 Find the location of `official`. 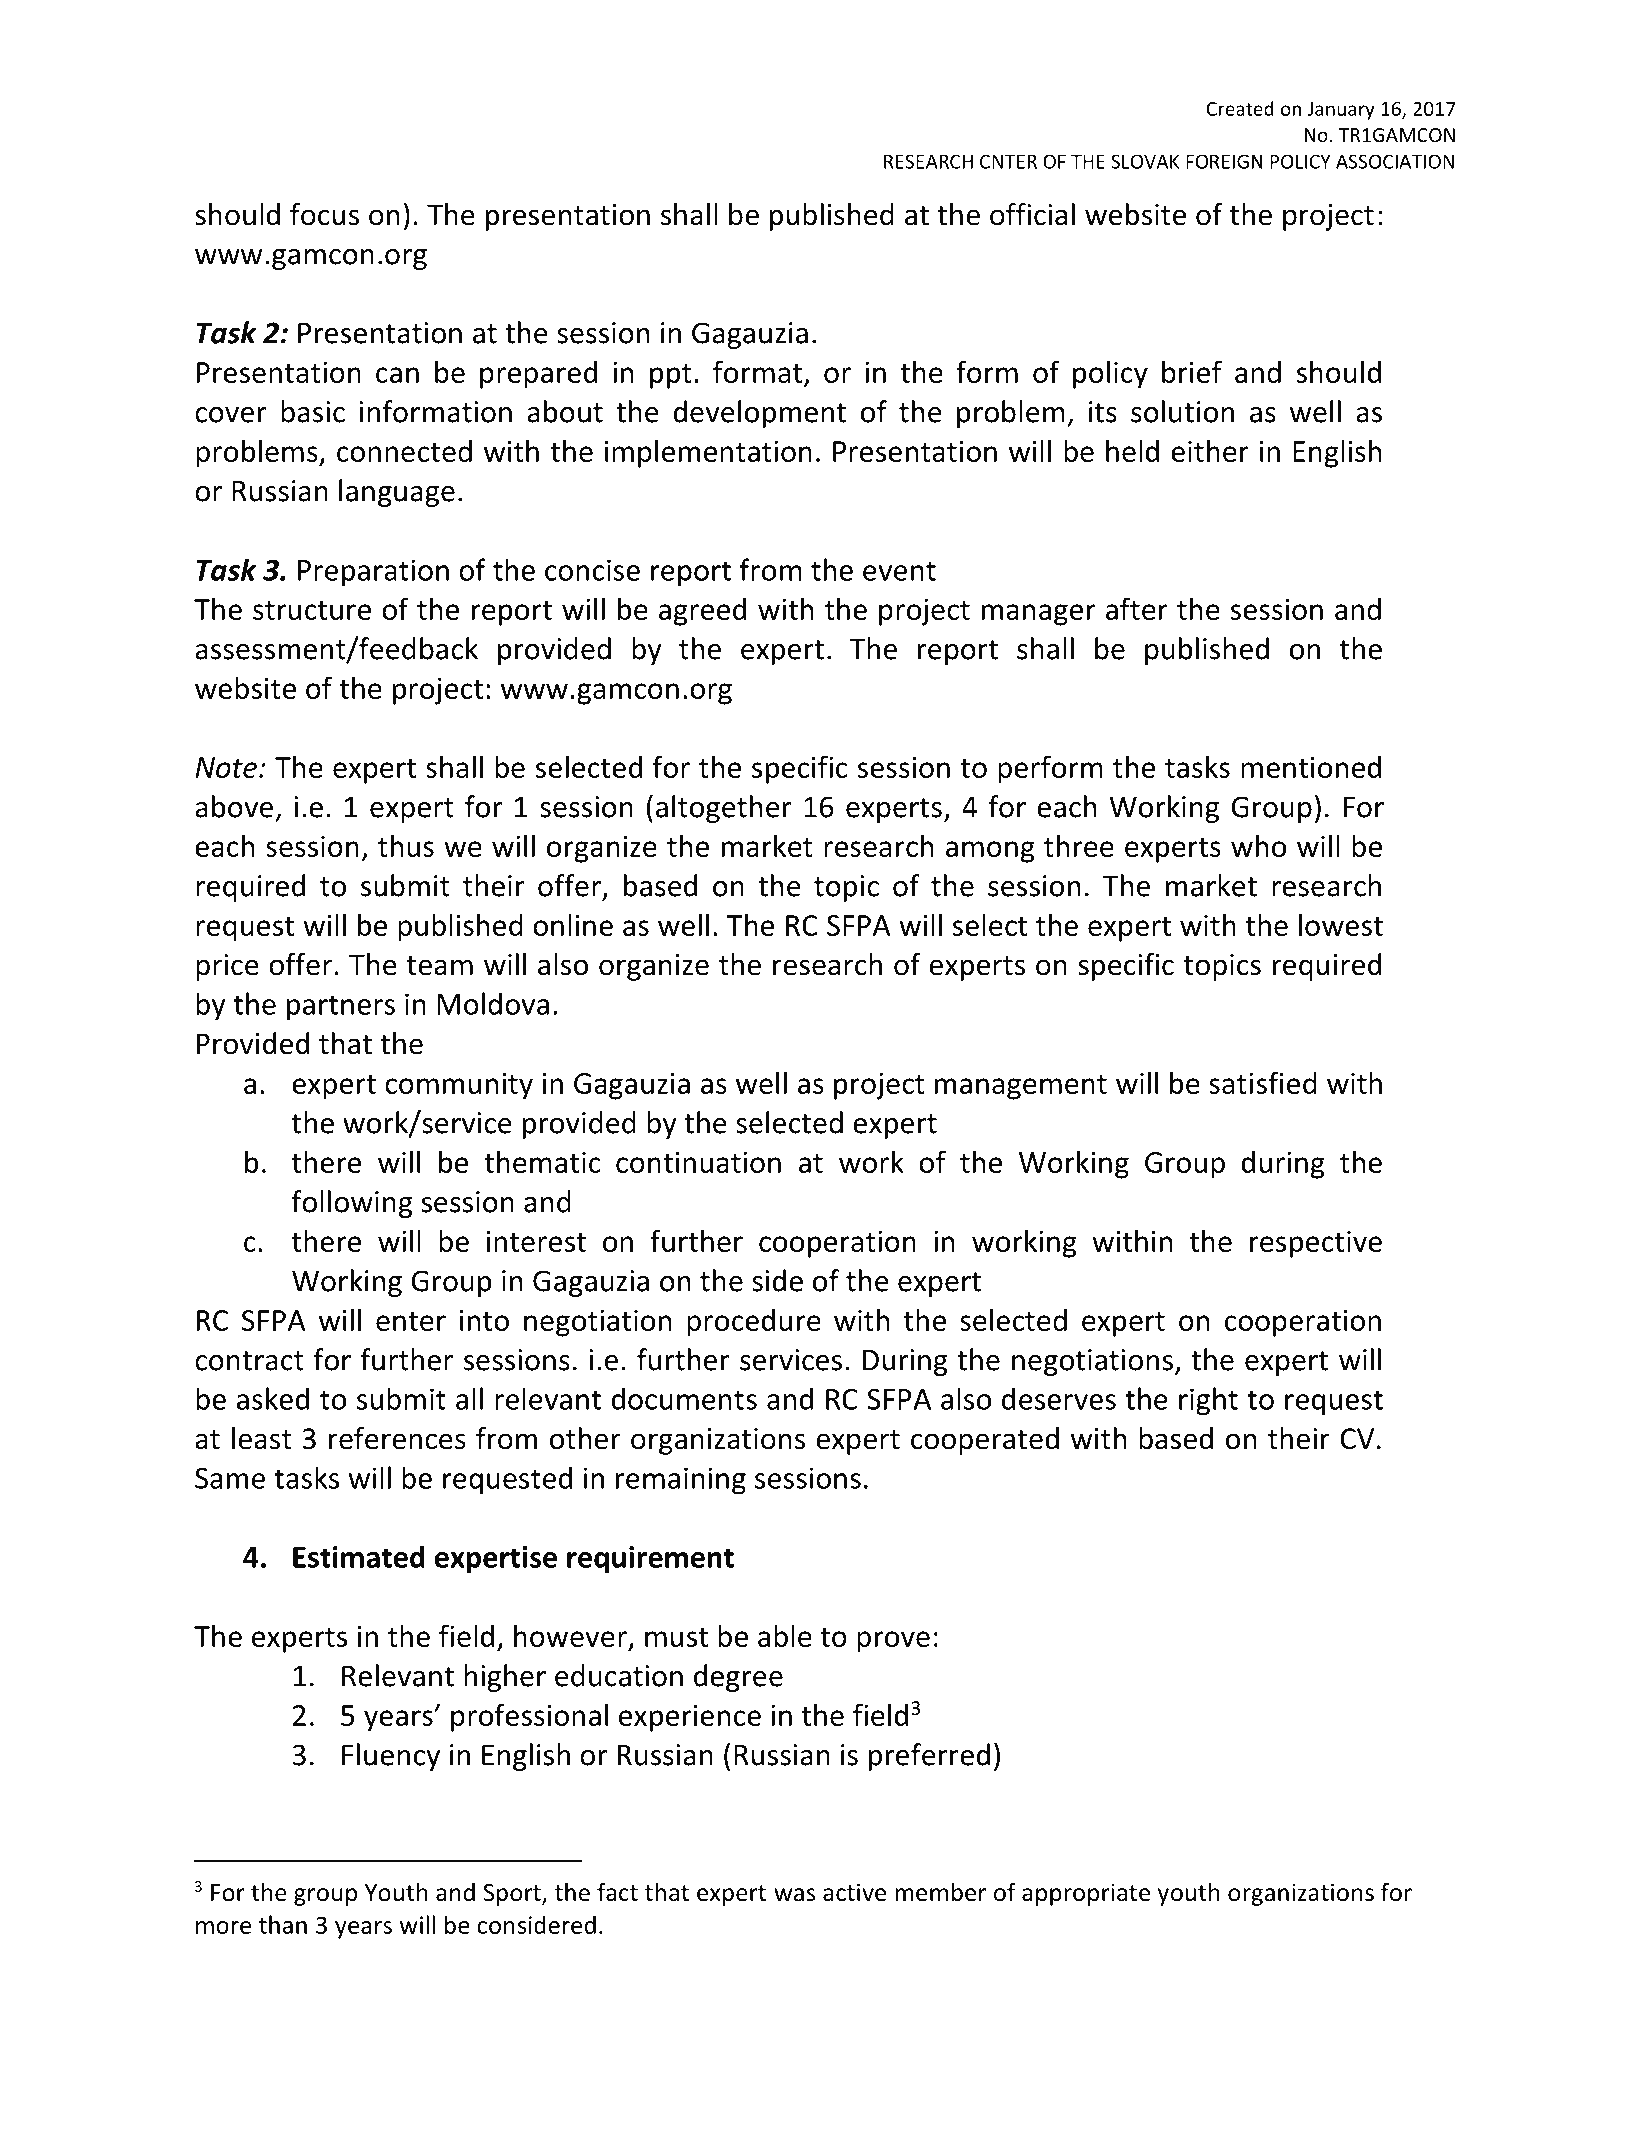

official is located at coordinates (1032, 214).
